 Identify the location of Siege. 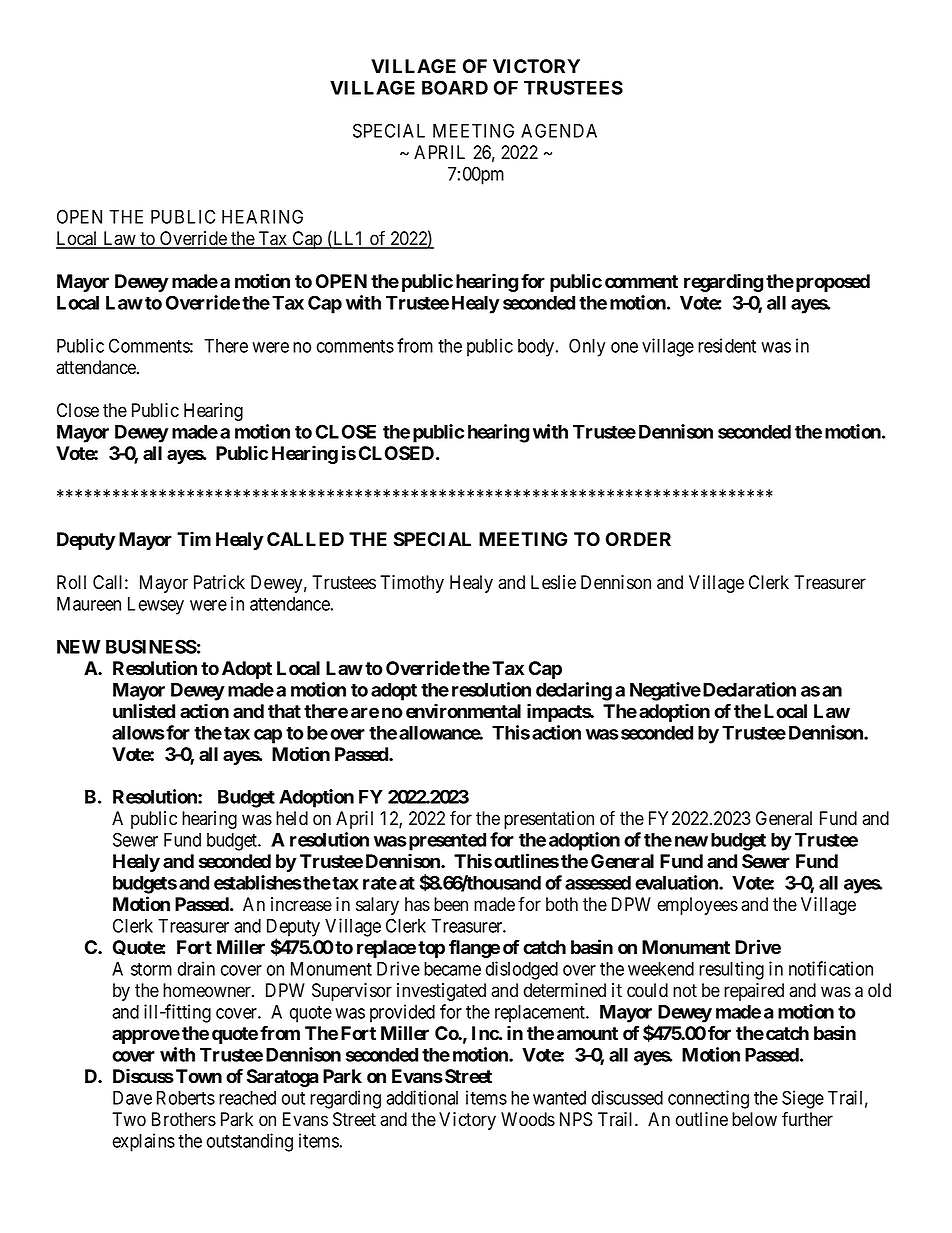
(803, 1099).
